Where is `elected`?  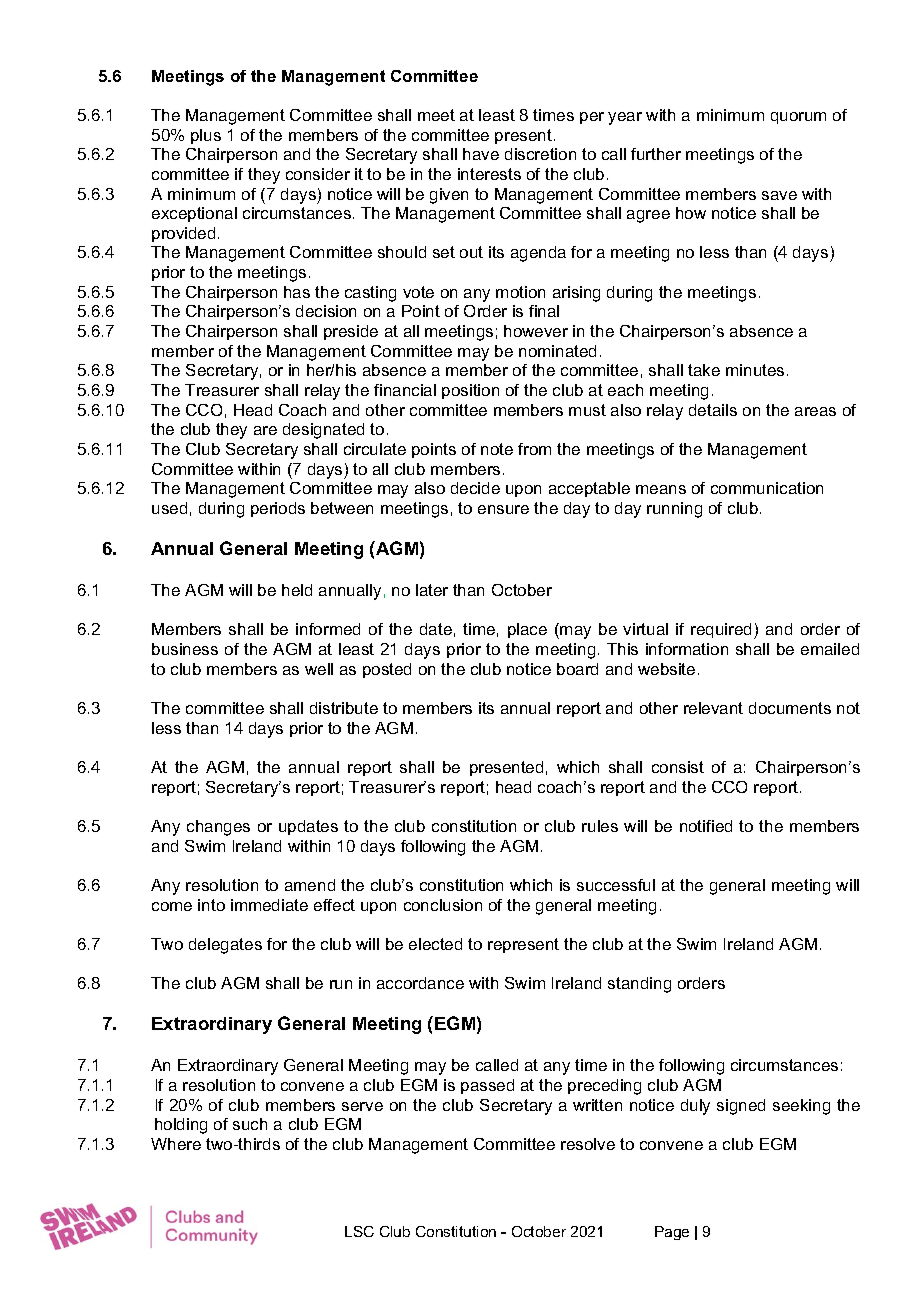 elected is located at coordinates (435, 944).
